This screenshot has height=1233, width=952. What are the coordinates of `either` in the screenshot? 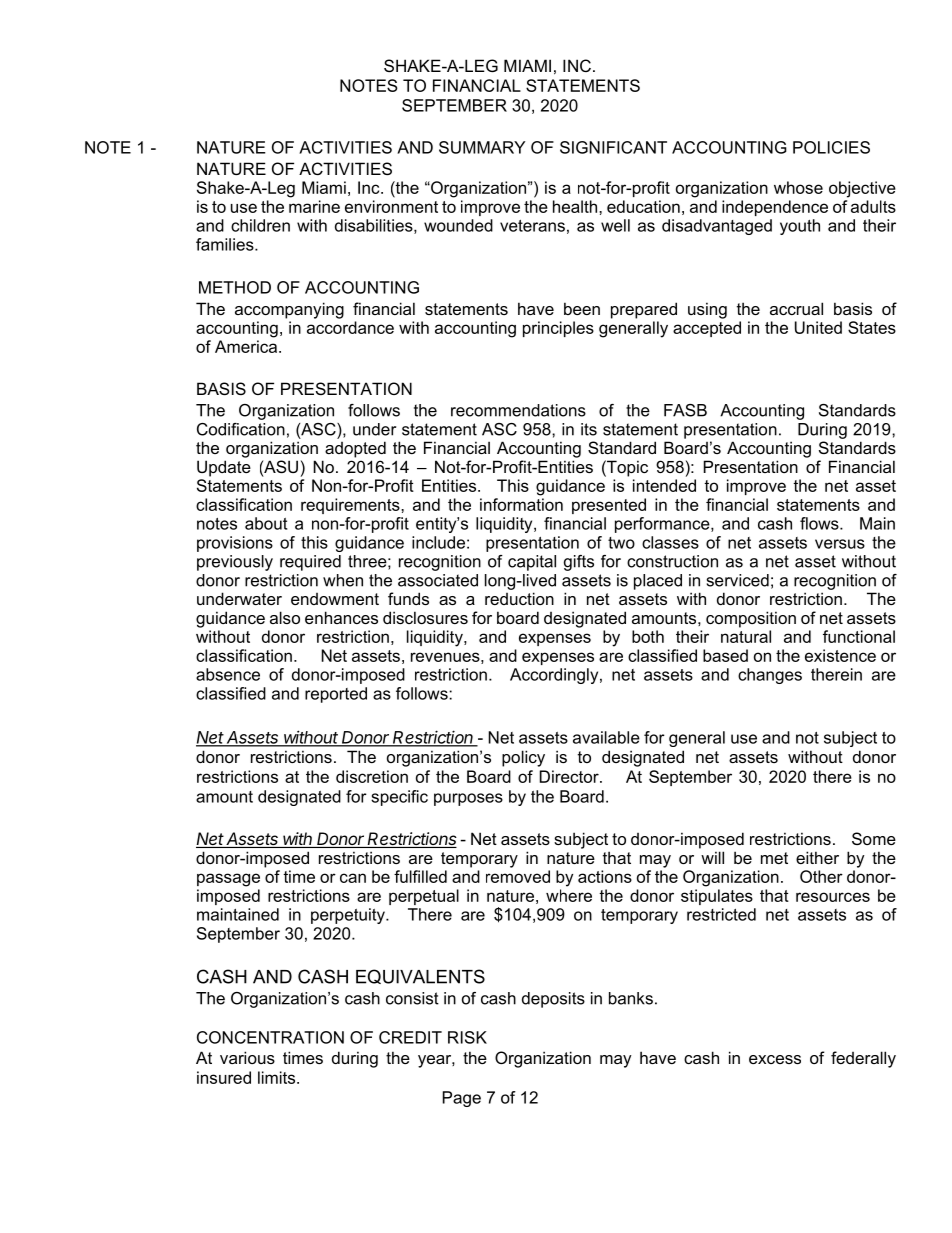 It's located at (817, 857).
